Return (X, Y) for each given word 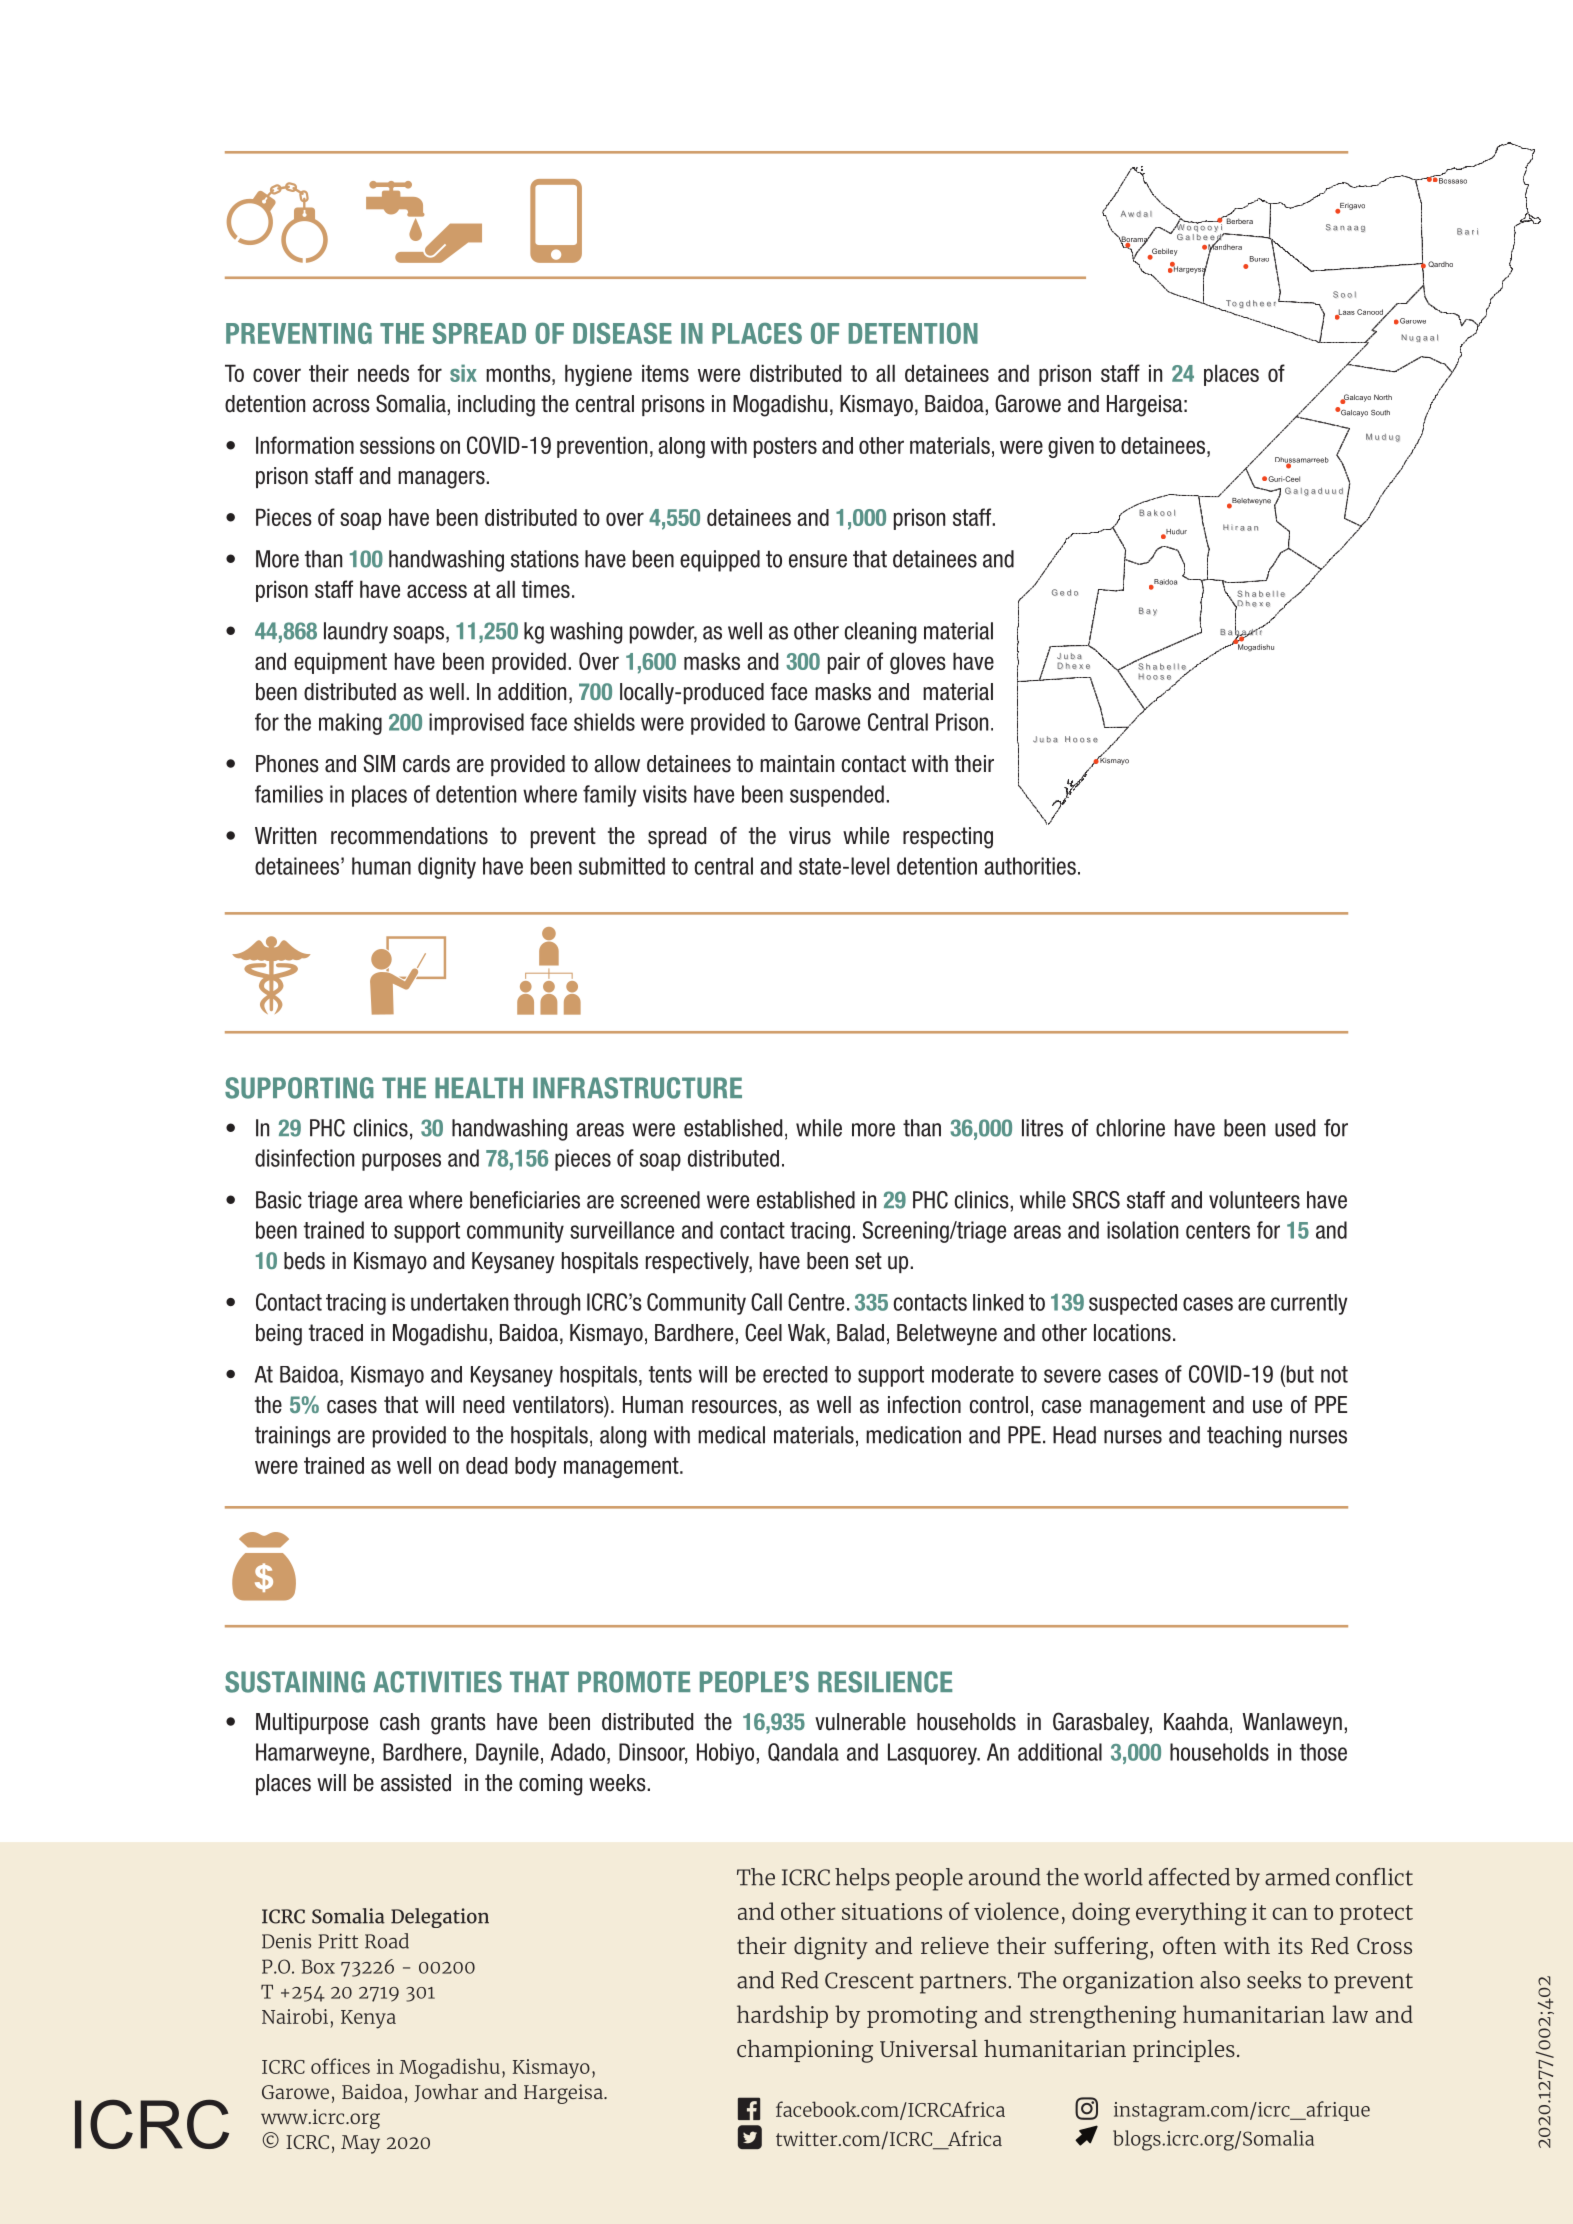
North (1383, 397)
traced (336, 1333)
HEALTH (479, 1087)
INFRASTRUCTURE (637, 1088)
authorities (1030, 866)
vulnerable (860, 1722)
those (1323, 1752)
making (350, 724)
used (1295, 1128)
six (463, 373)
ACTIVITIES (437, 1682)
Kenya (368, 2019)
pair (844, 663)
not (1334, 1374)
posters (785, 447)
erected (795, 1374)
